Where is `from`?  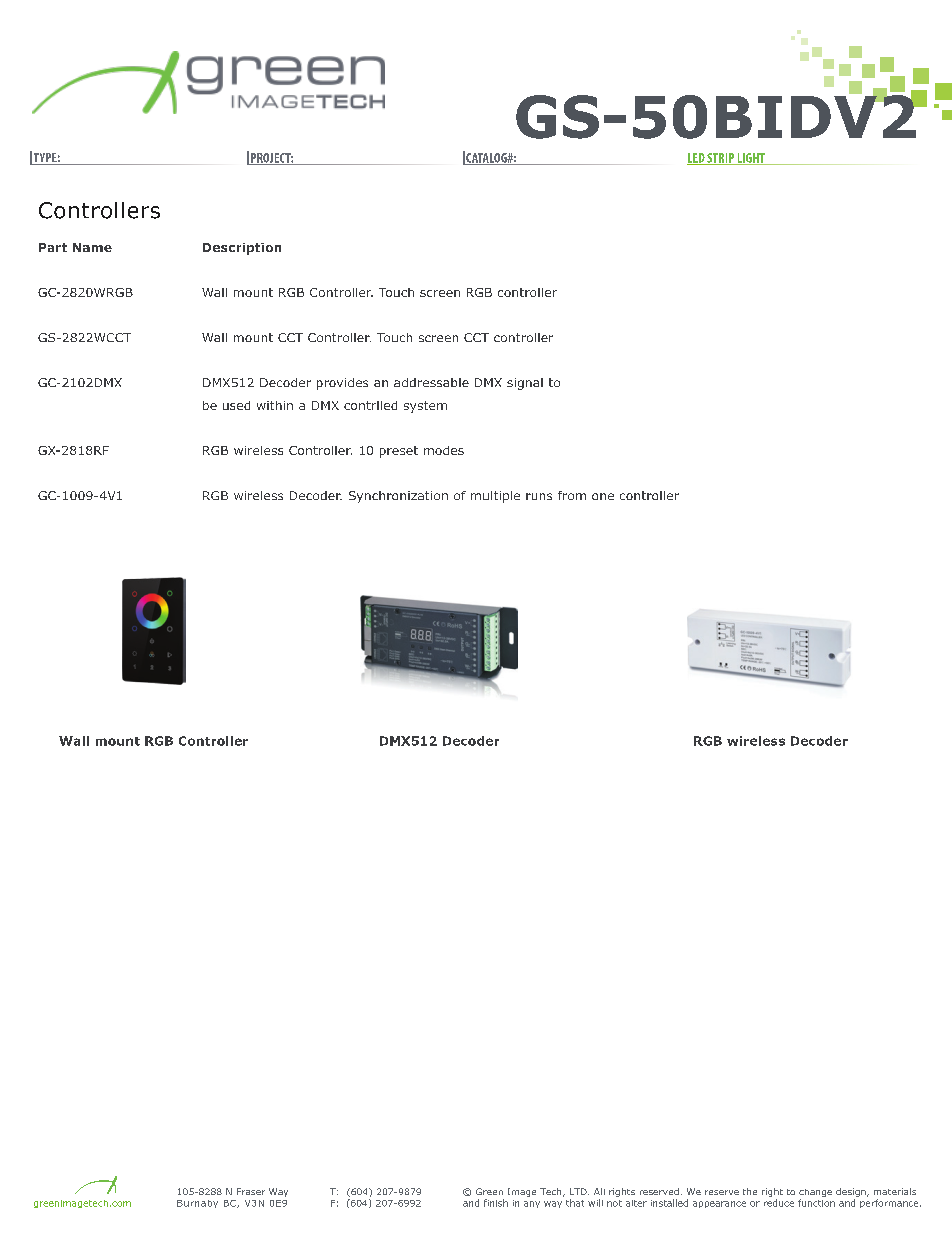
from is located at coordinates (572, 495).
